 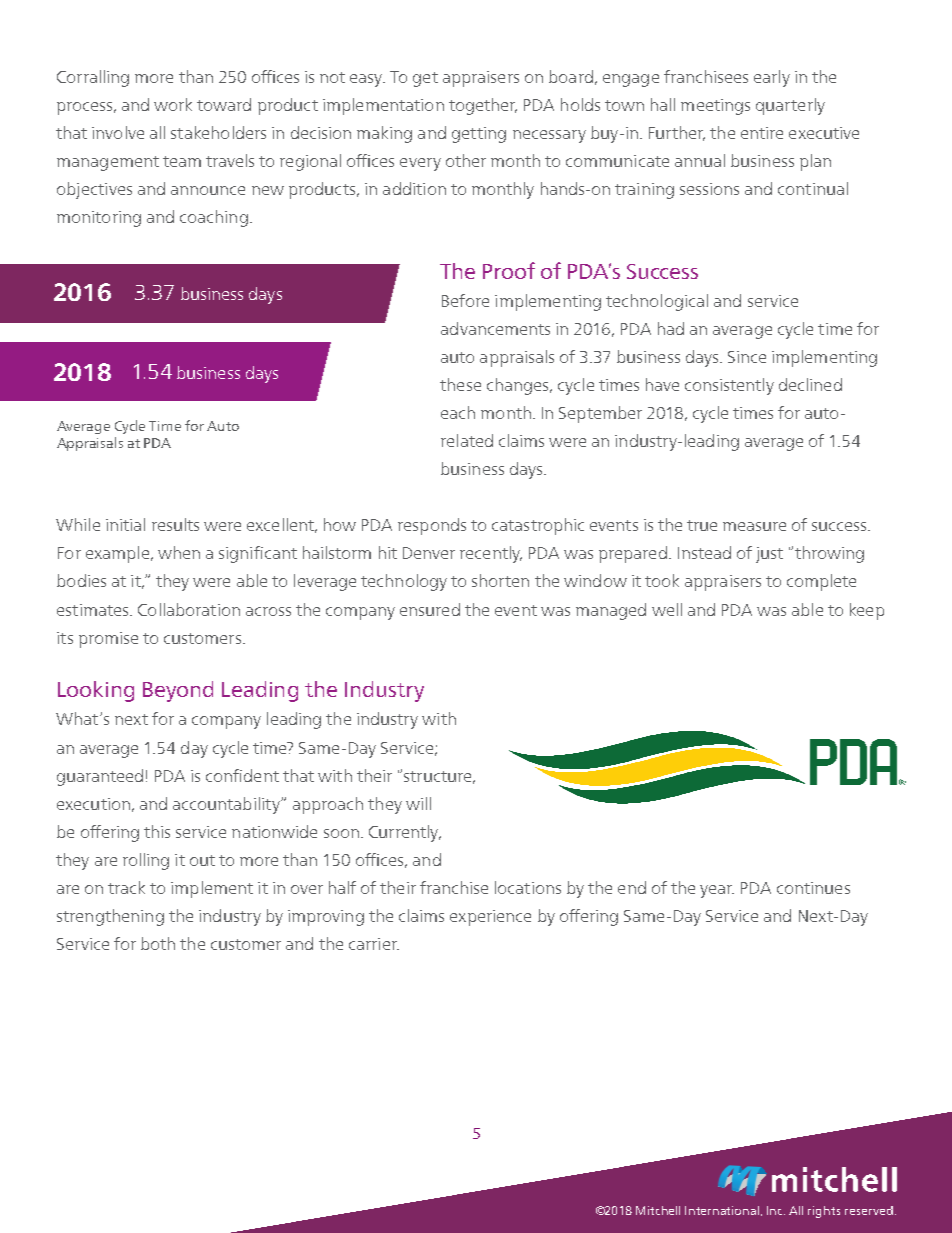 What do you see at coordinates (158, 943) in the screenshot?
I see `both` at bounding box center [158, 943].
